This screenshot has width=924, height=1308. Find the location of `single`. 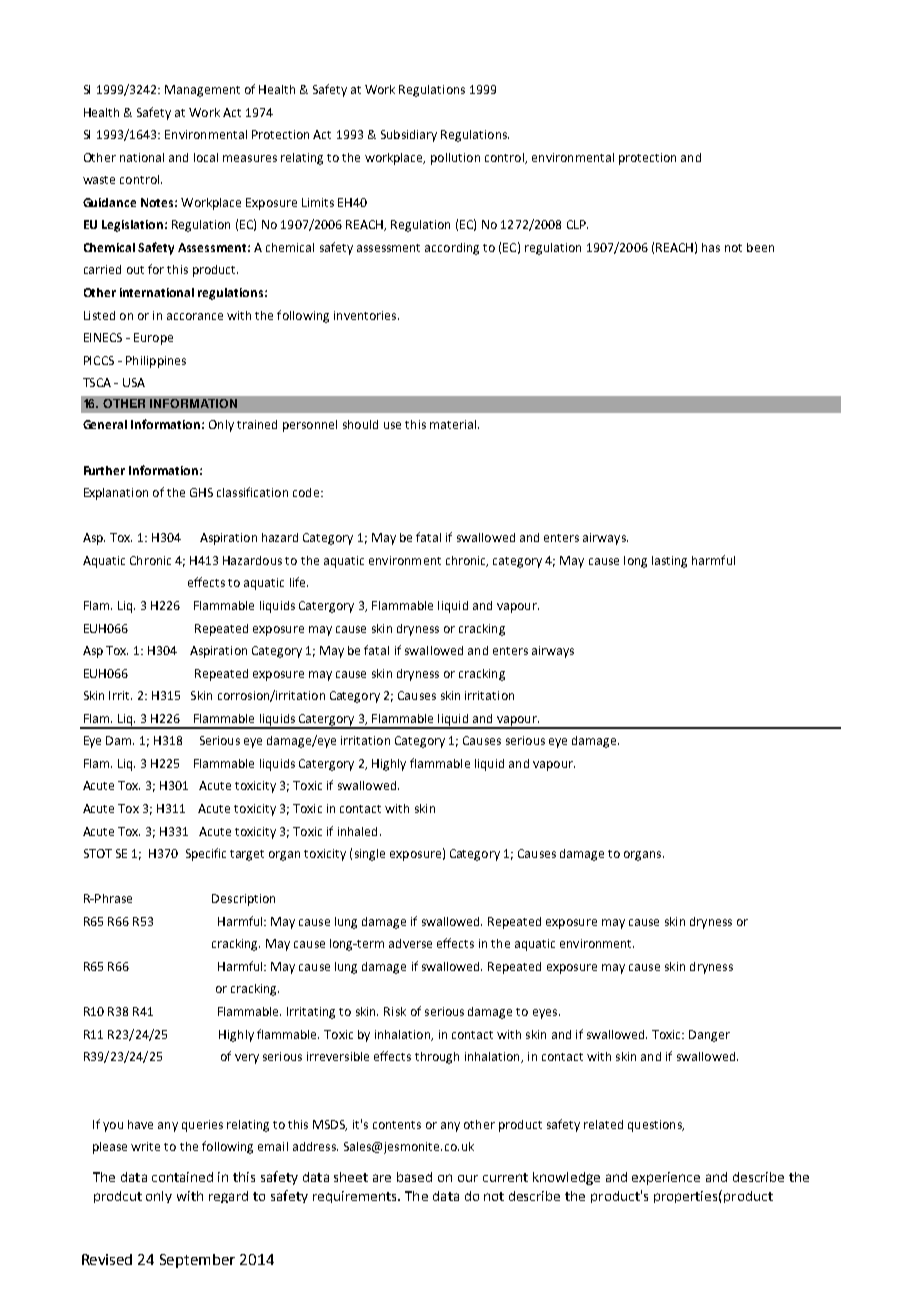

single is located at coordinates (370, 855).
